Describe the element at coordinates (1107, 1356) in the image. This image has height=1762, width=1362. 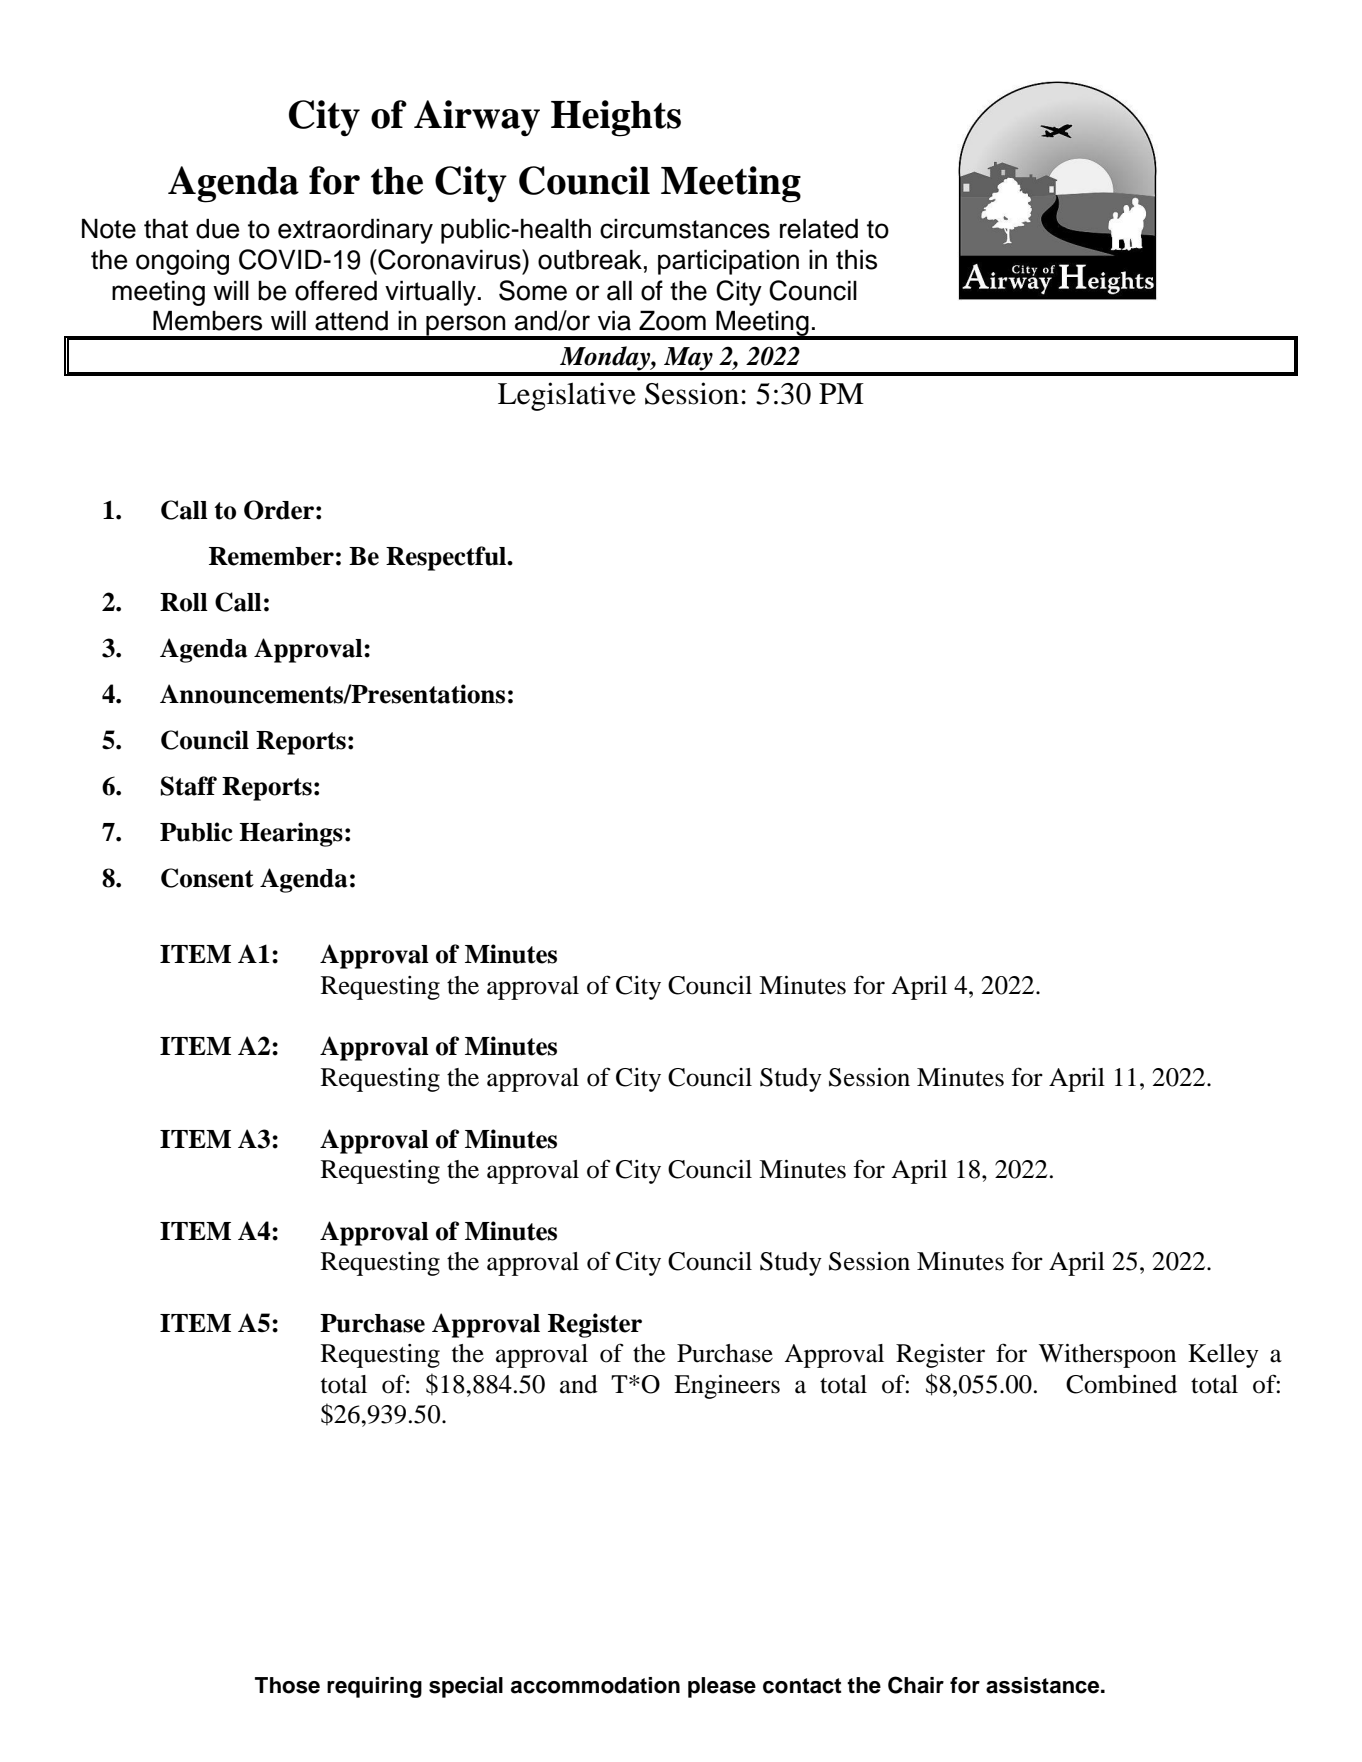
I see `Witherspoon` at that location.
